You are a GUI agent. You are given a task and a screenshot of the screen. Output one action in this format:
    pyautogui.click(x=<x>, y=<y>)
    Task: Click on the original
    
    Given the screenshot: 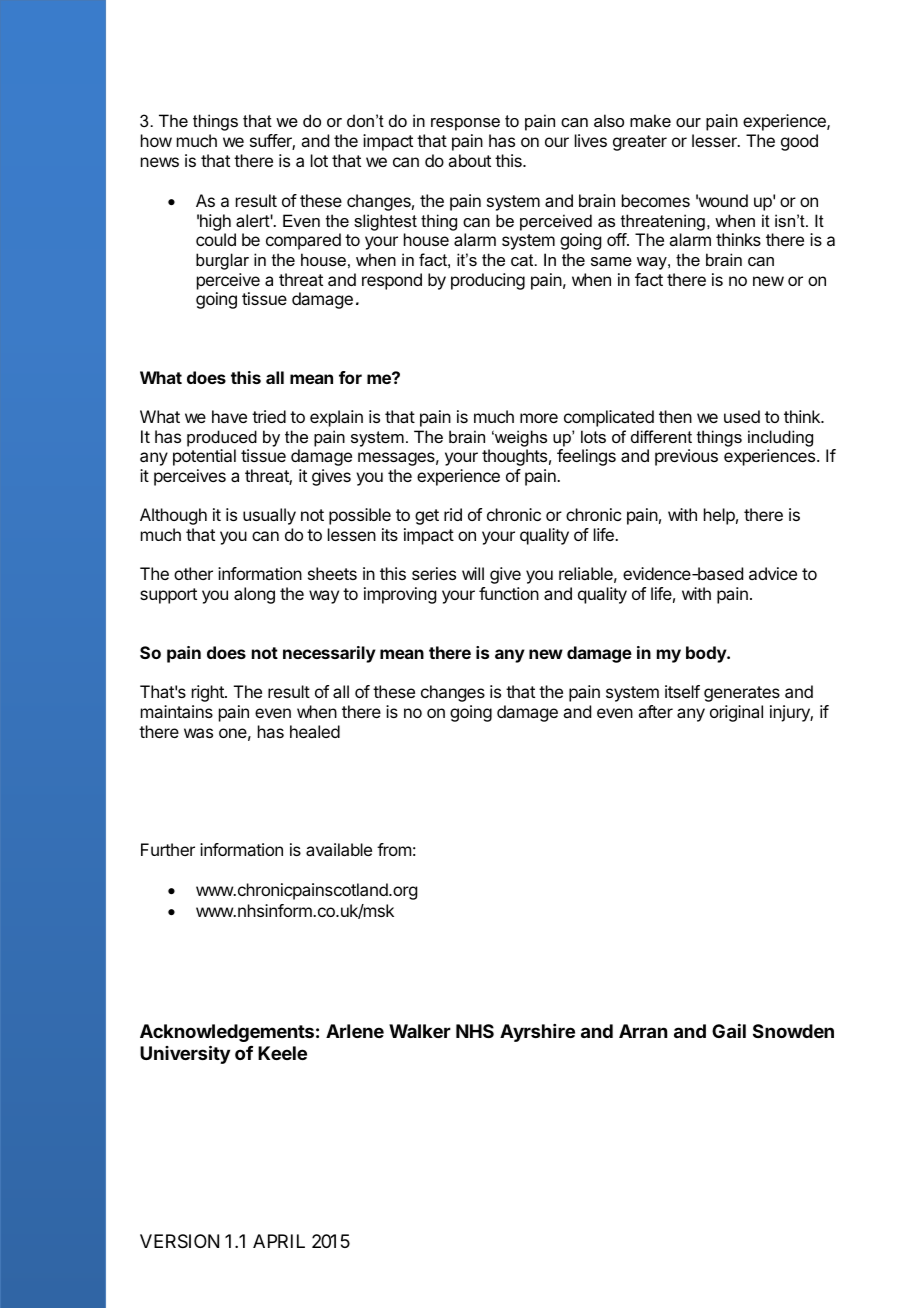 What is the action you would take?
    pyautogui.click(x=736, y=713)
